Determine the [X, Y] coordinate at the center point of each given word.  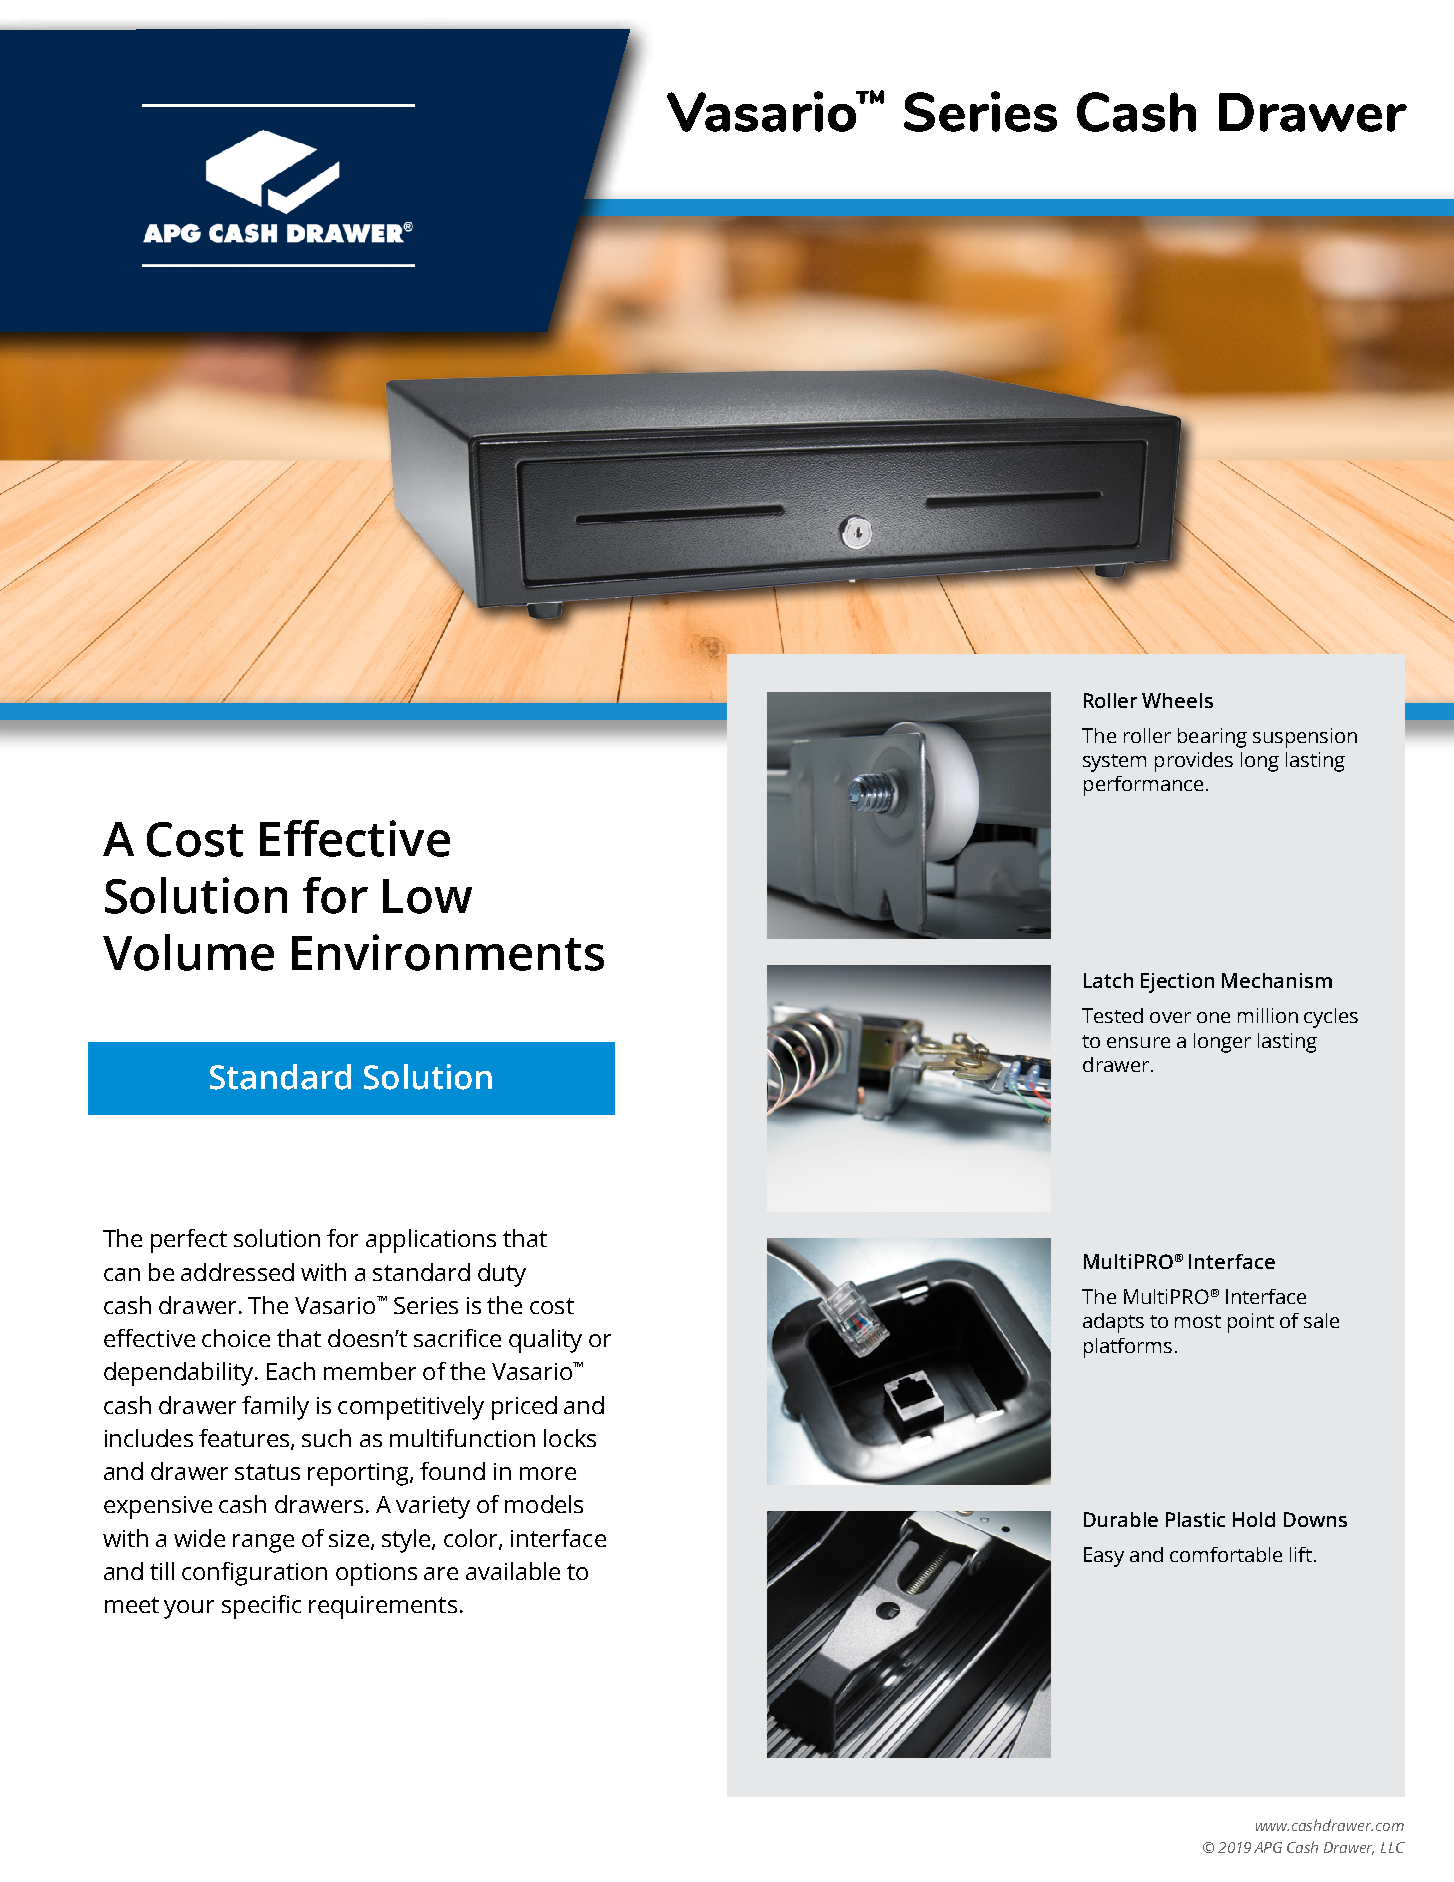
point [1251, 1323]
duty [502, 1275]
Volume [188, 952]
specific [261, 1607]
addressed [237, 1272]
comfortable [1226, 1554]
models [544, 1504]
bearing [1212, 738]
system [1114, 763]
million [1268, 1015]
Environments [448, 952]
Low [427, 896]
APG [1268, 1847]
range [263, 1543]
